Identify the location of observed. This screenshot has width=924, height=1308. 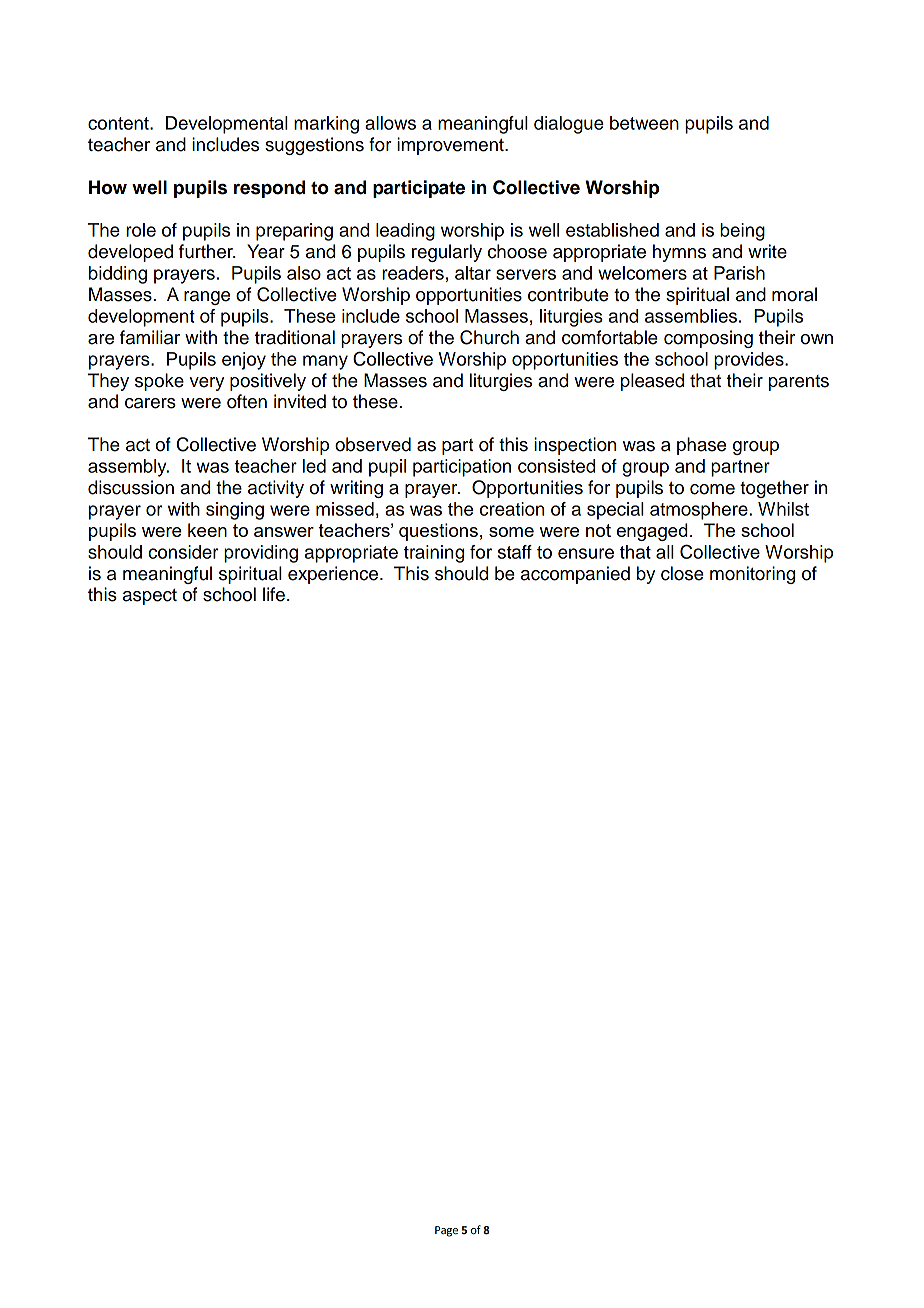
(373, 444).
